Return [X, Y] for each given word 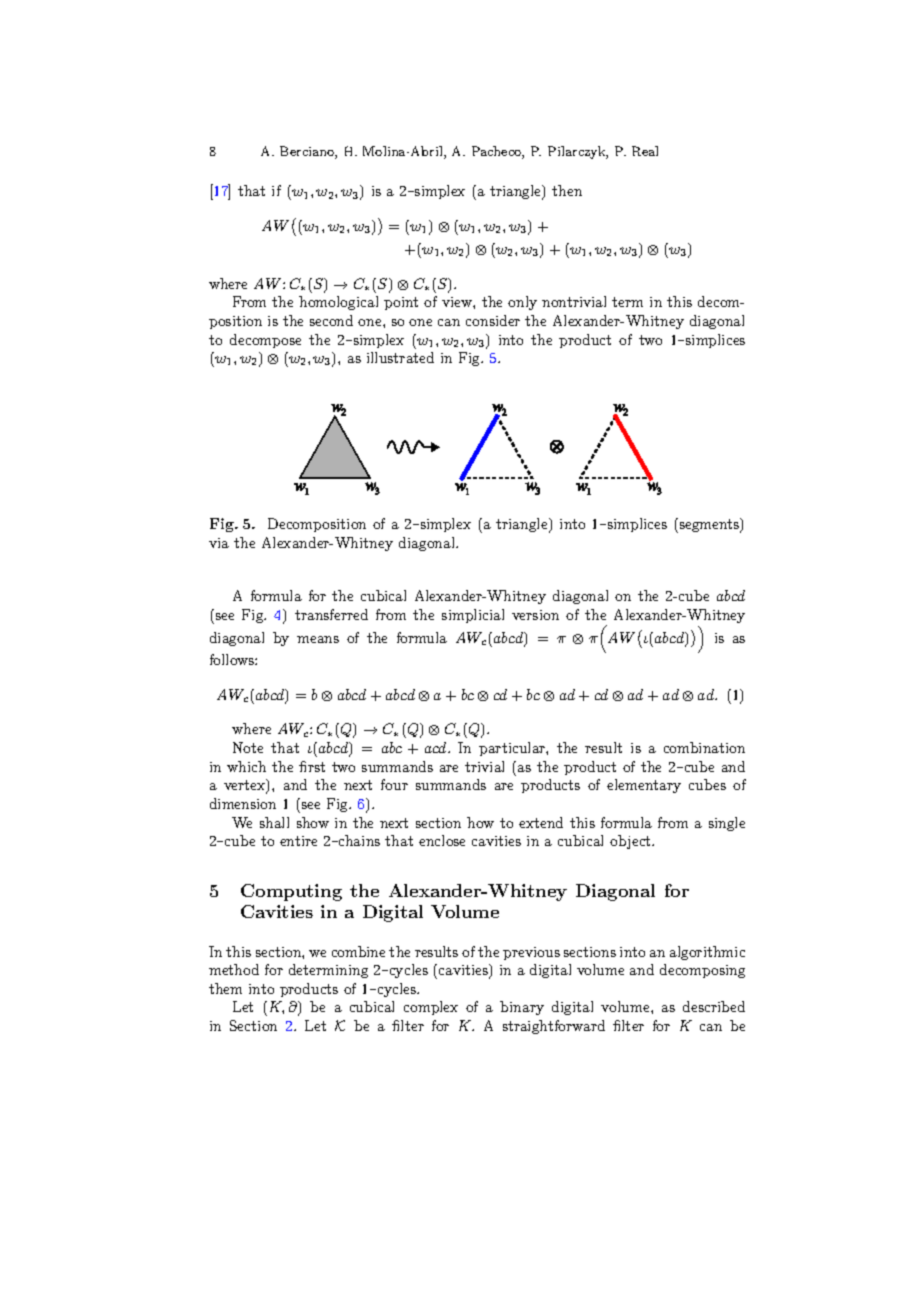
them [225, 988]
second [331, 320]
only [522, 303]
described [714, 1006]
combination [704, 747]
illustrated [400, 357]
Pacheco [497, 152]
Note [248, 747]
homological [338, 303]
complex [431, 1008]
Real [645, 151]
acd [437, 747]
